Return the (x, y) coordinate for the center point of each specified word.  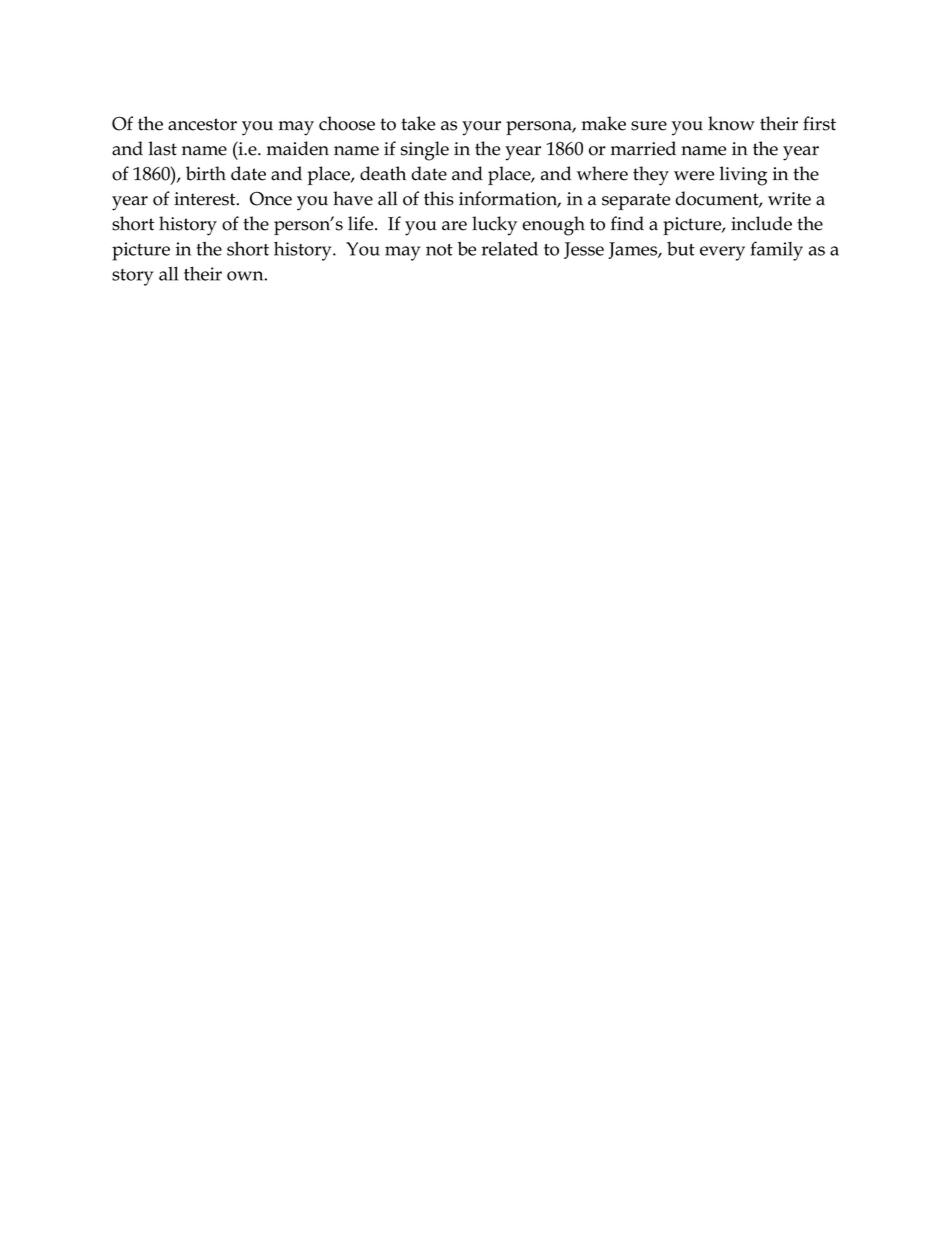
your (481, 128)
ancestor (202, 124)
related (509, 248)
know (731, 123)
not (439, 250)
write (789, 199)
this (439, 198)
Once (271, 199)
